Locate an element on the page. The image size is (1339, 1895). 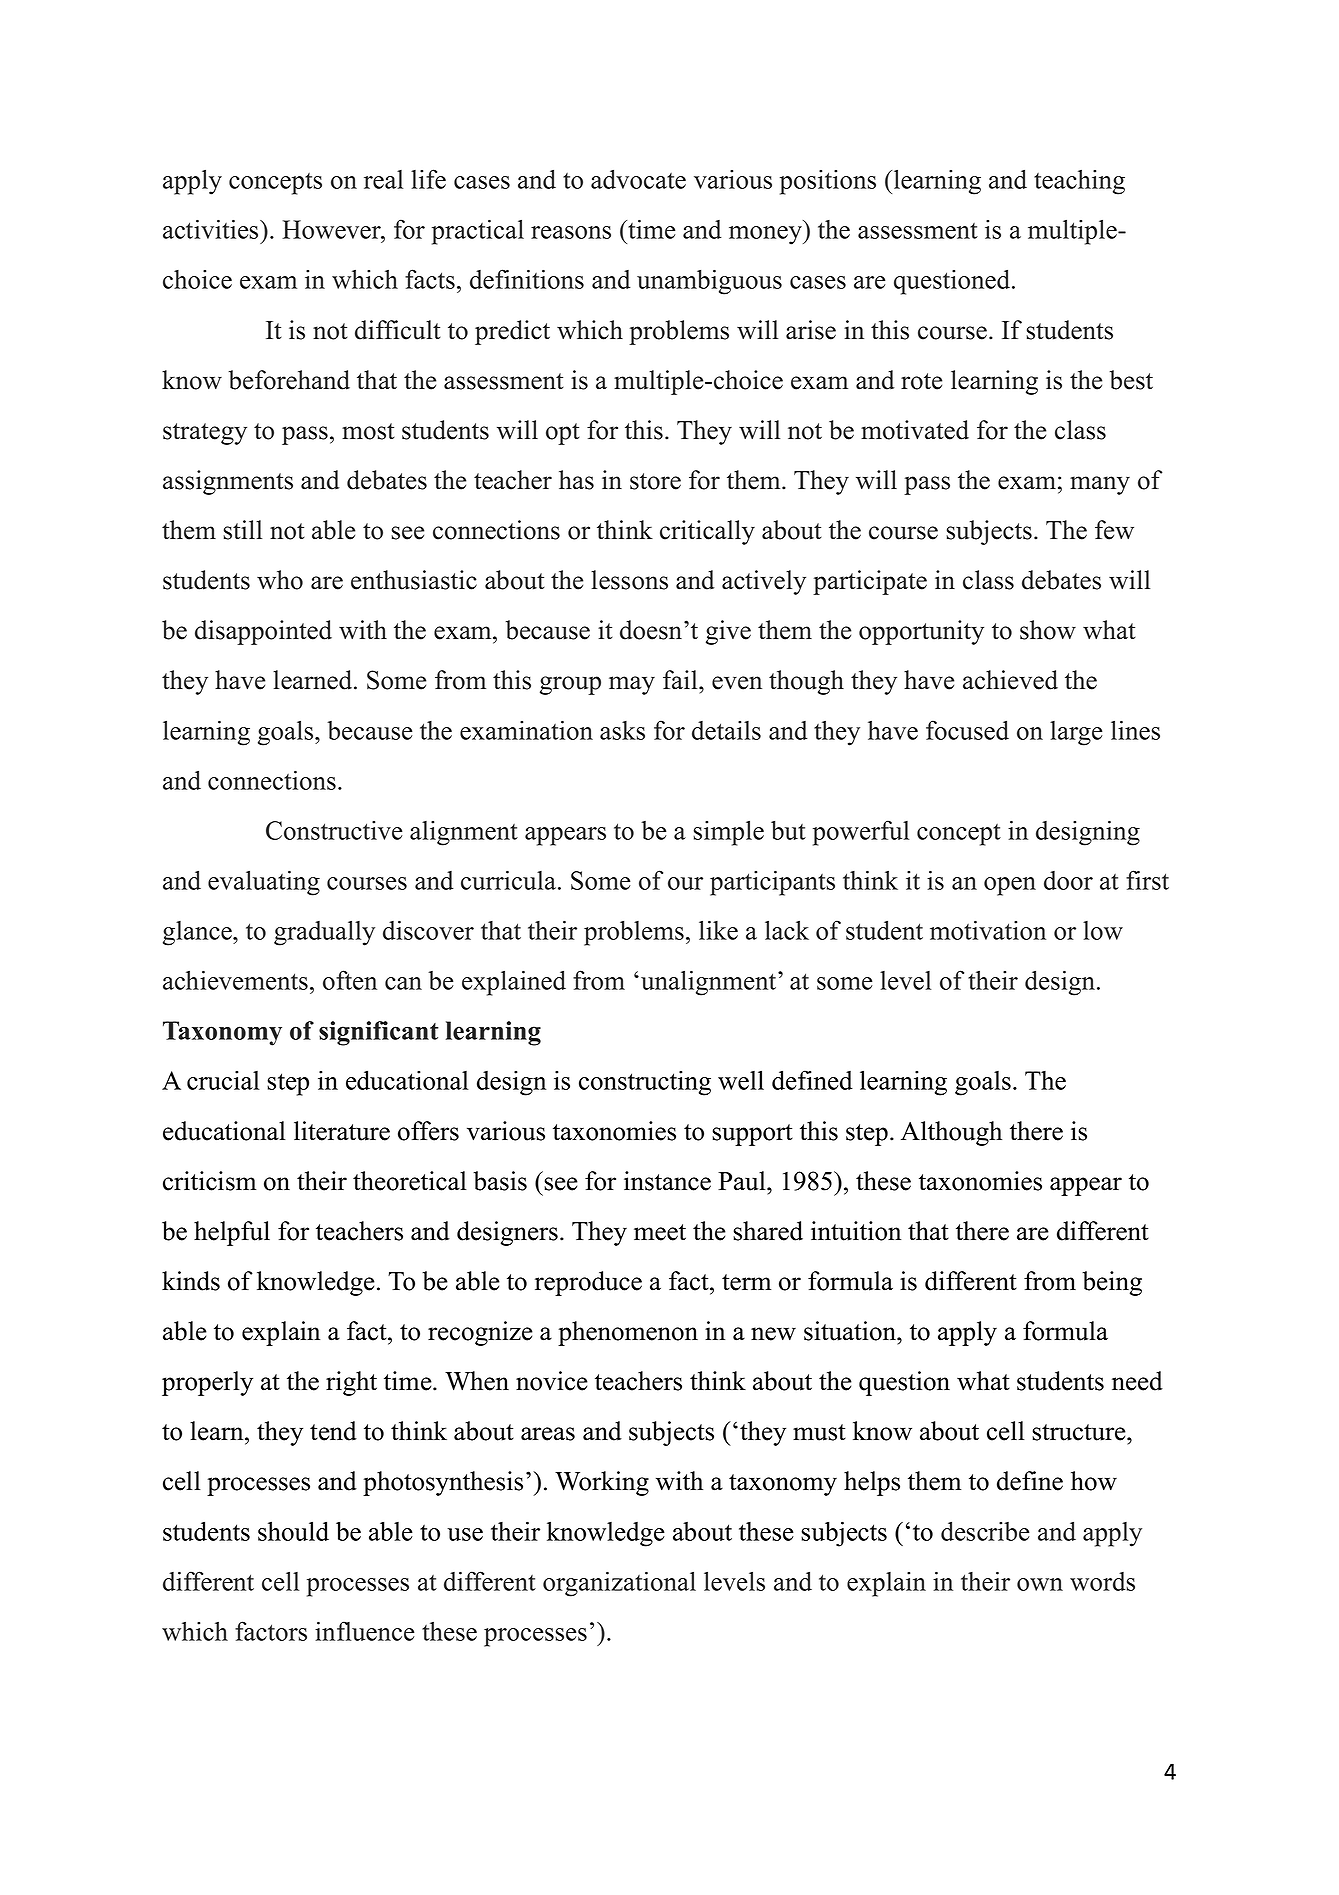
teaching is located at coordinates (1079, 182).
